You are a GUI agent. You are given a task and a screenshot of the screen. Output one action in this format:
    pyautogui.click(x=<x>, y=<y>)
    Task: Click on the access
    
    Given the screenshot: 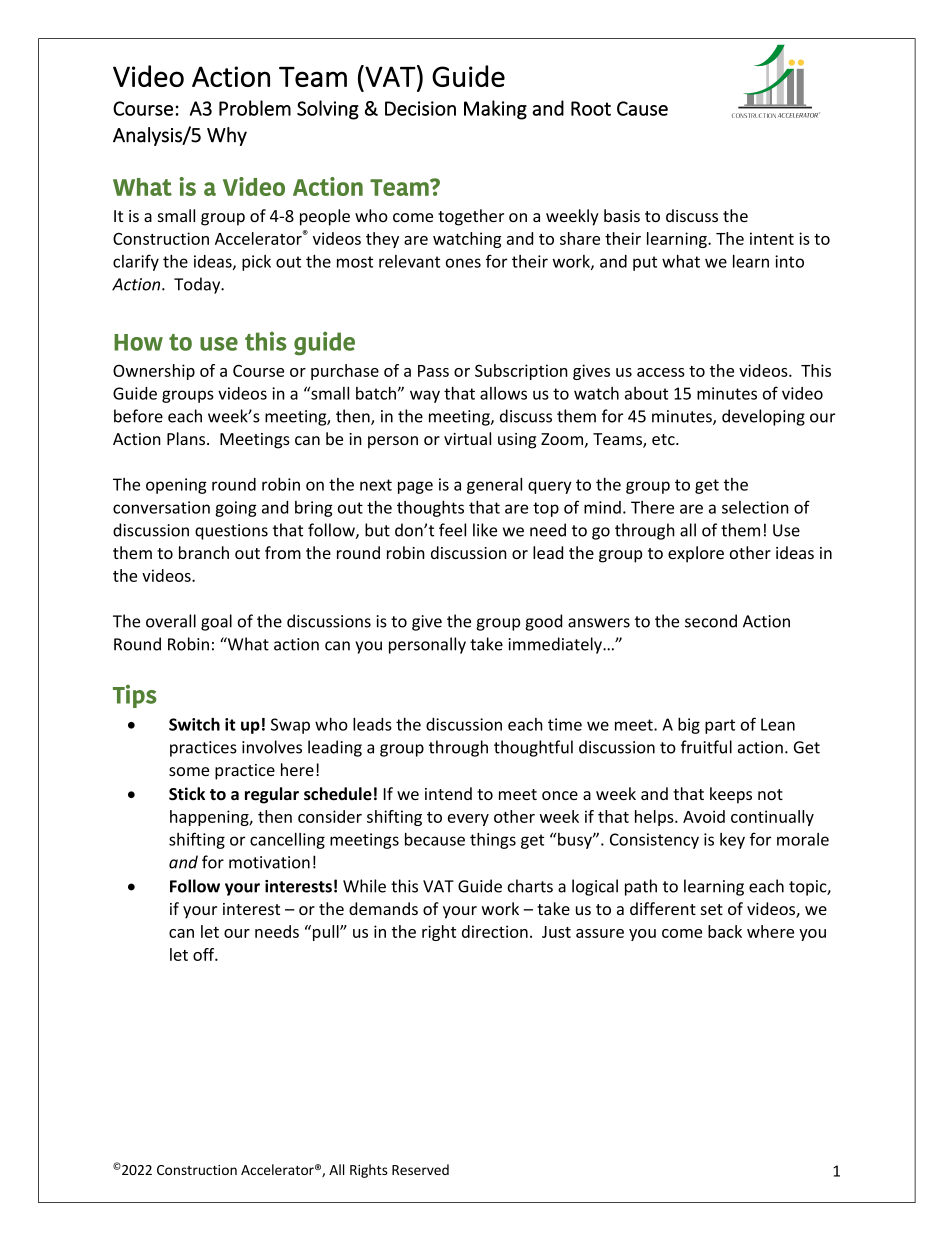 What is the action you would take?
    pyautogui.click(x=661, y=372)
